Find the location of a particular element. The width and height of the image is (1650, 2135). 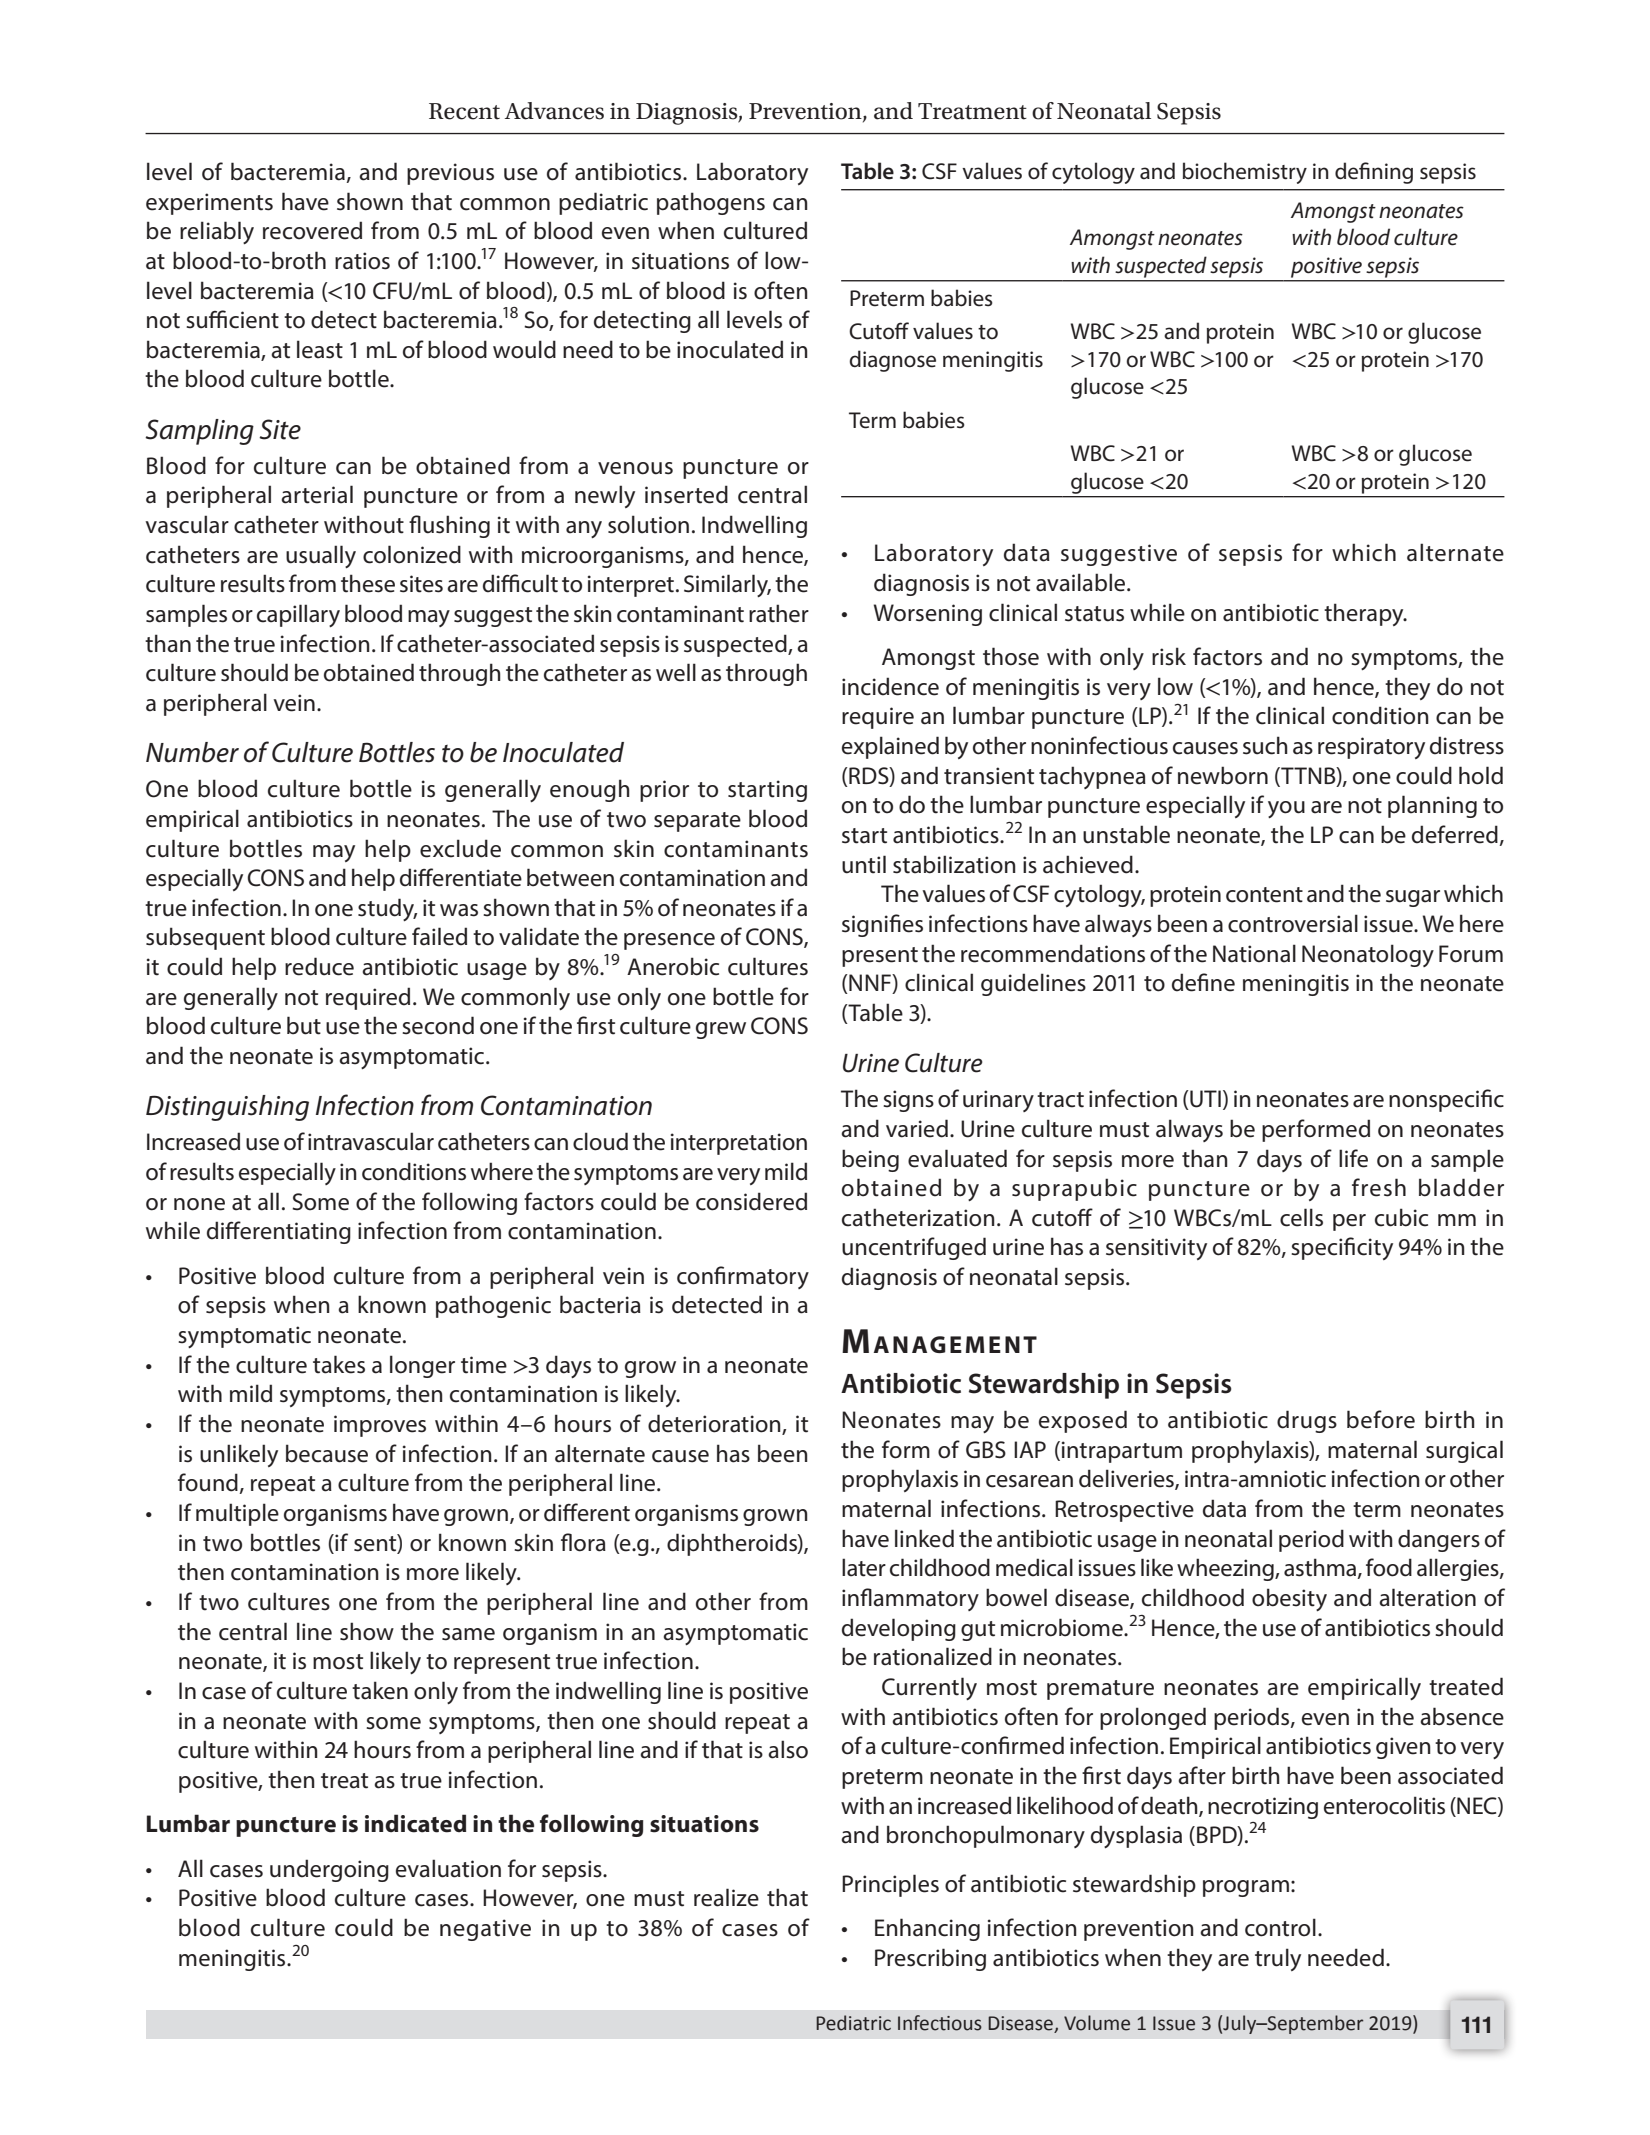

pathogens is located at coordinates (711, 203).
